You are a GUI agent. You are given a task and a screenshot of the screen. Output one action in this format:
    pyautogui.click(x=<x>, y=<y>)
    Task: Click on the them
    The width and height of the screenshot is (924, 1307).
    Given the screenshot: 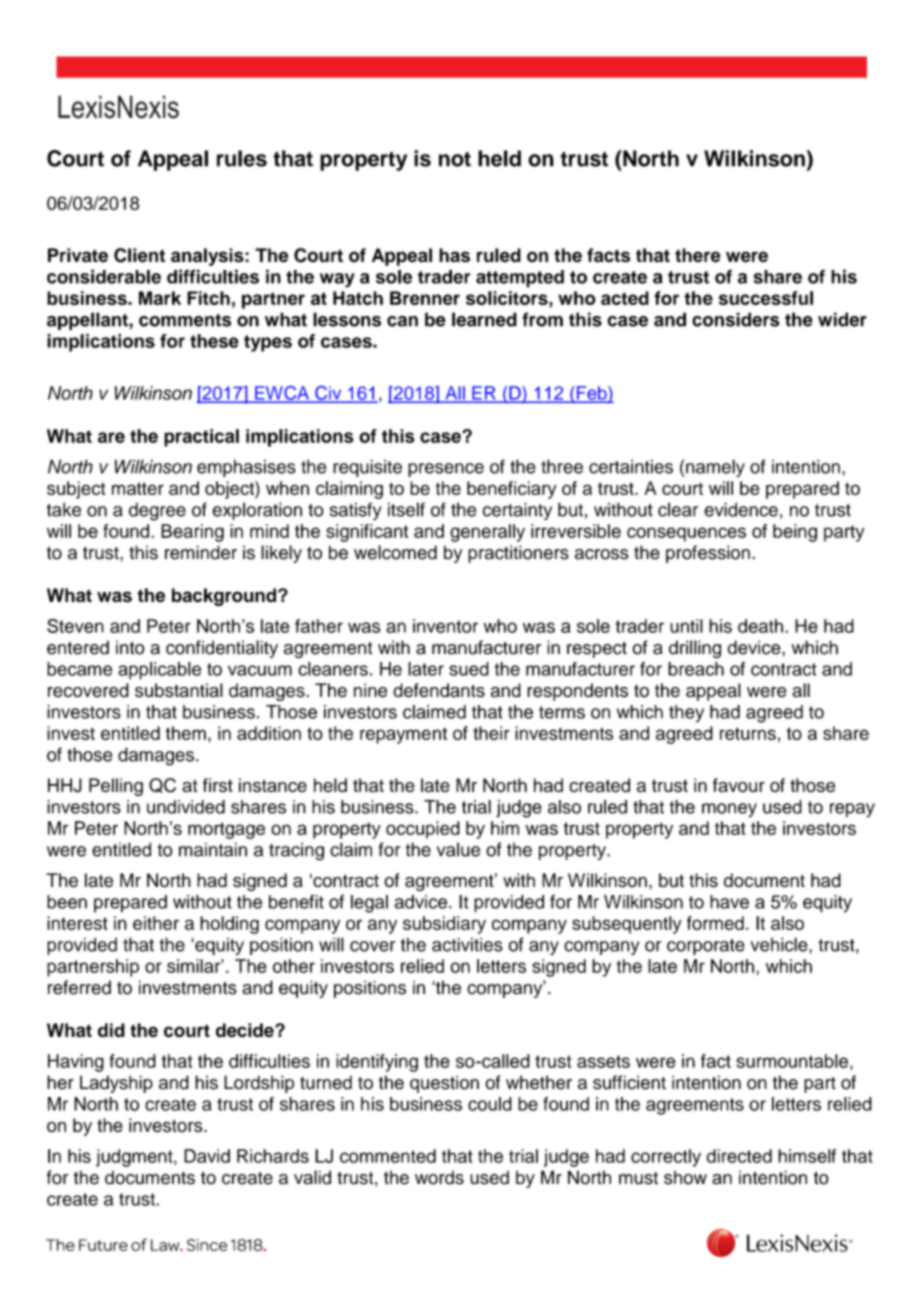 What is the action you would take?
    pyautogui.click(x=186, y=733)
